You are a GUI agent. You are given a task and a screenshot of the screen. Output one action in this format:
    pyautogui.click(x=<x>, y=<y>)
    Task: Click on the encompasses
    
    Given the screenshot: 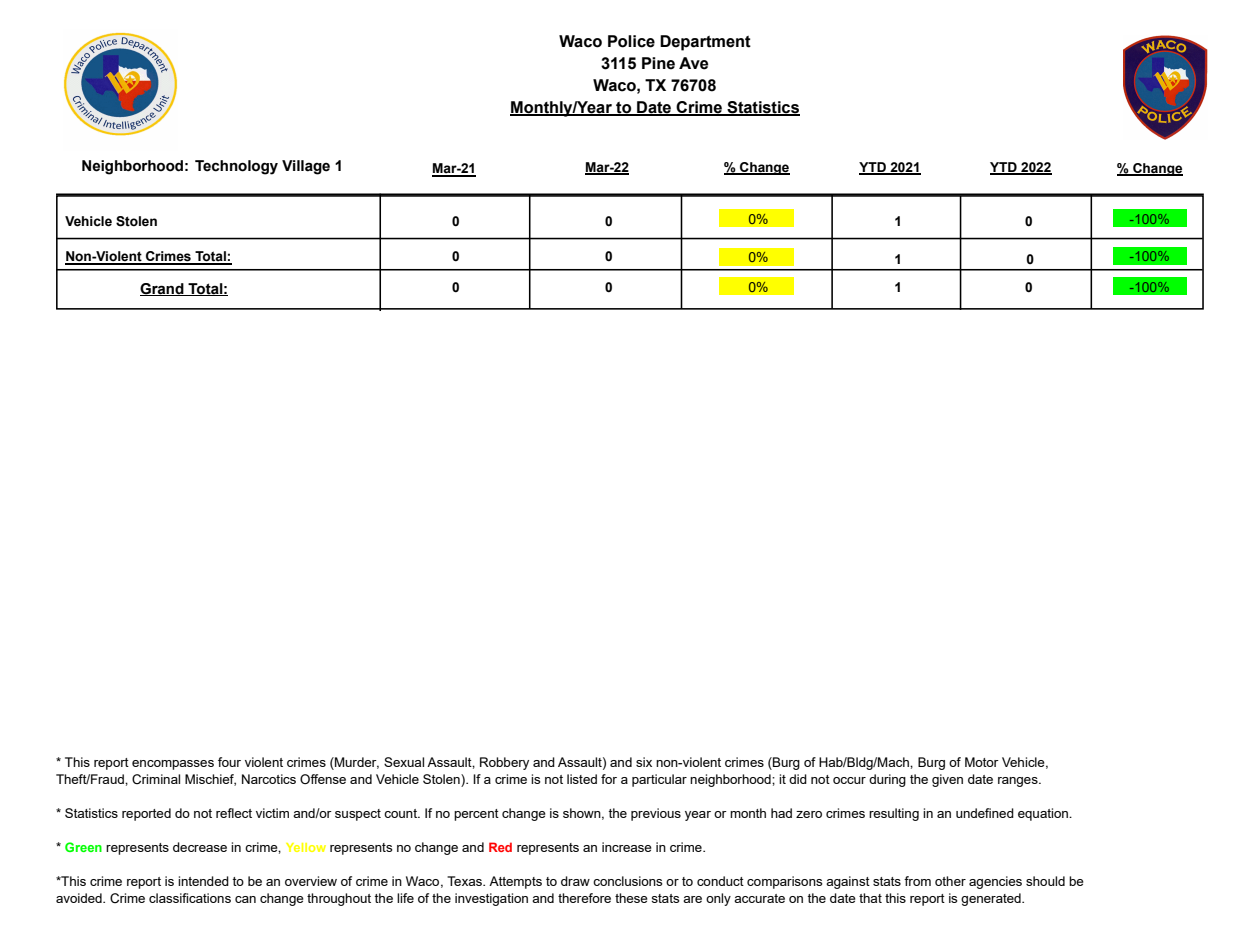 What is the action you would take?
    pyautogui.click(x=173, y=765)
